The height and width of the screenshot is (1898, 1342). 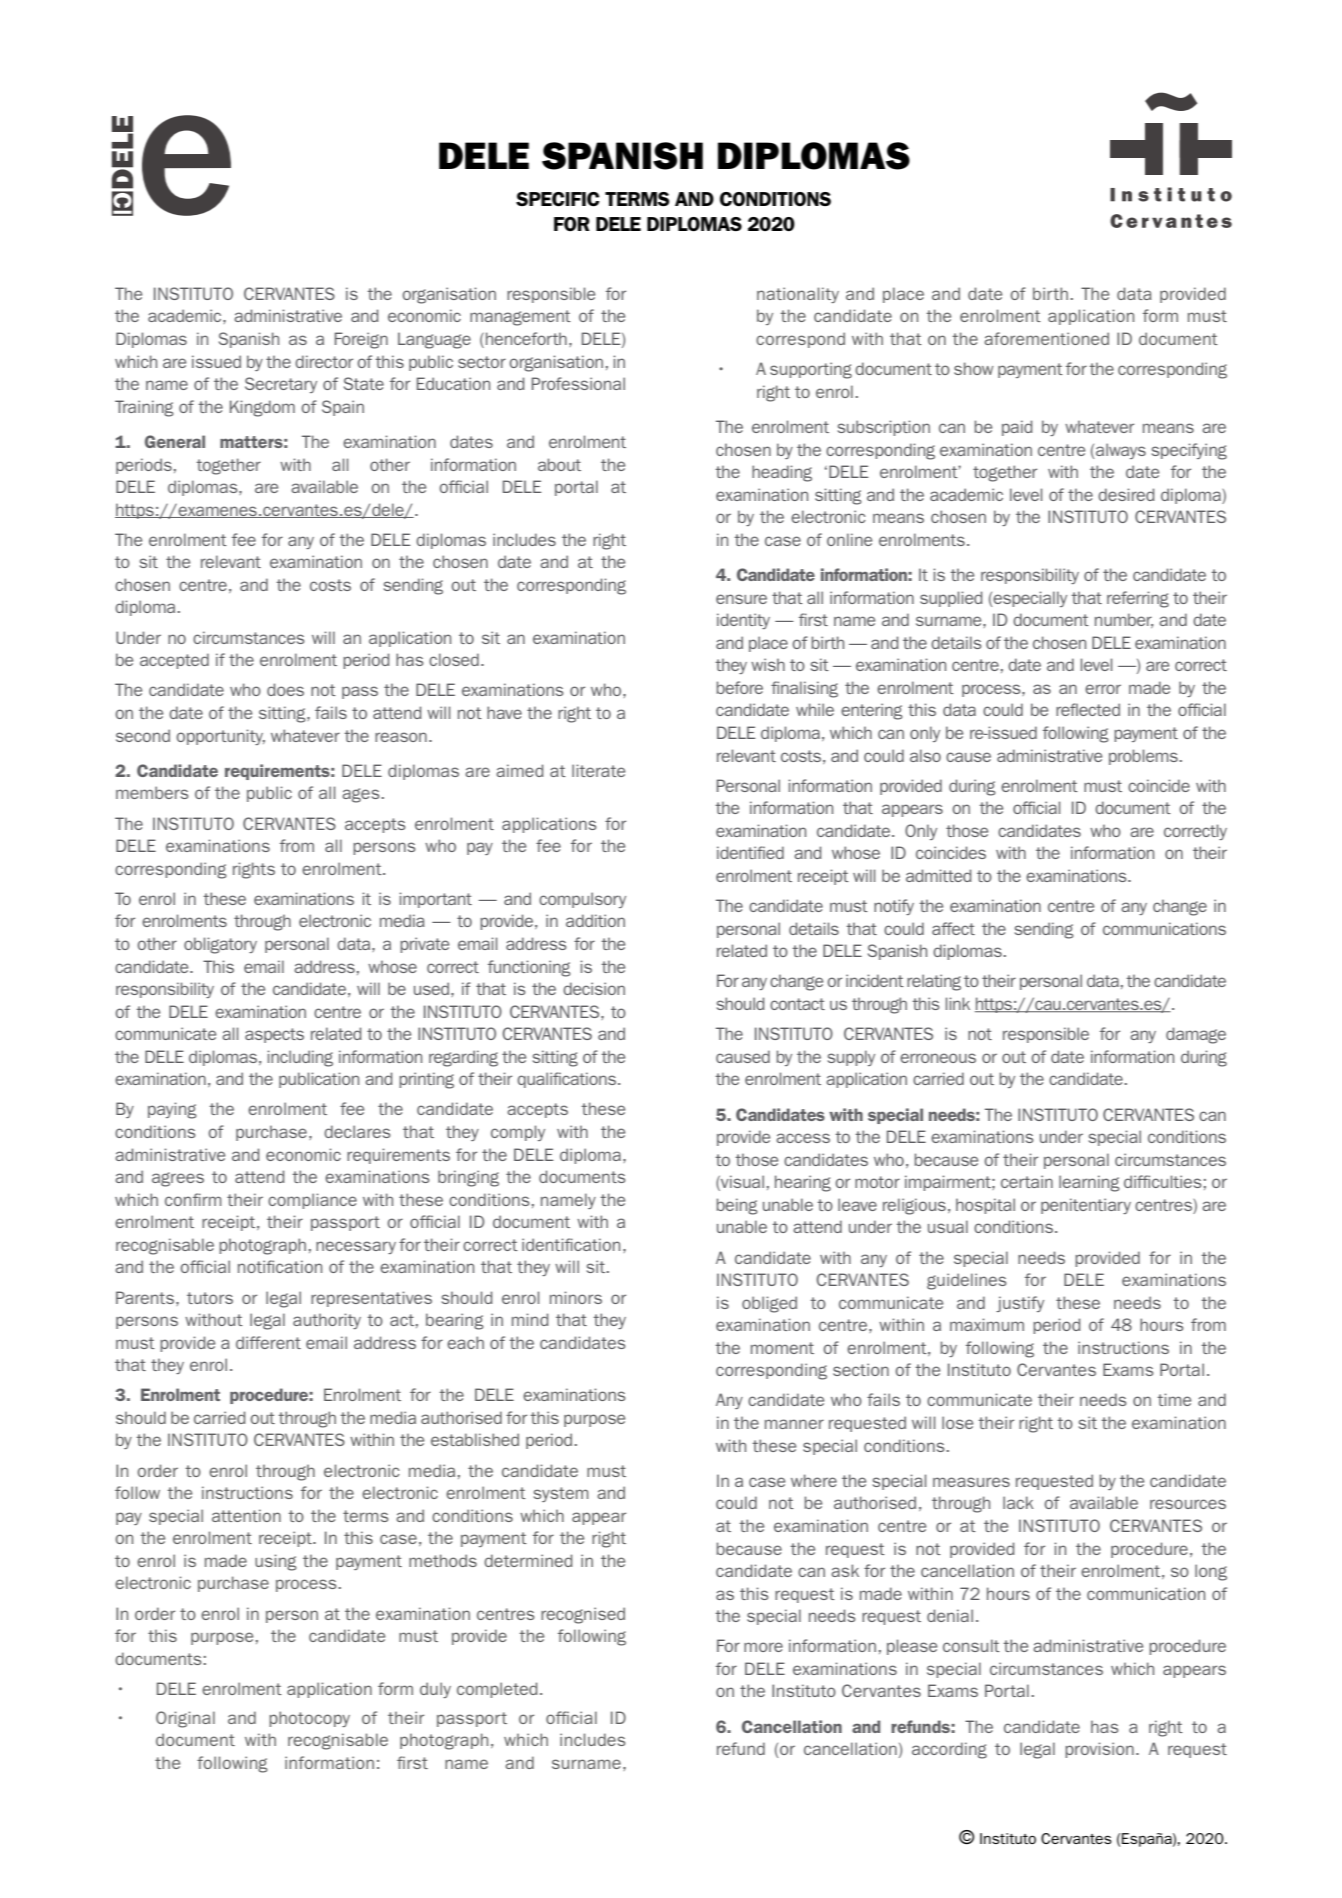 What do you see at coordinates (220, 737) in the screenshot?
I see `opportunity` at bounding box center [220, 737].
